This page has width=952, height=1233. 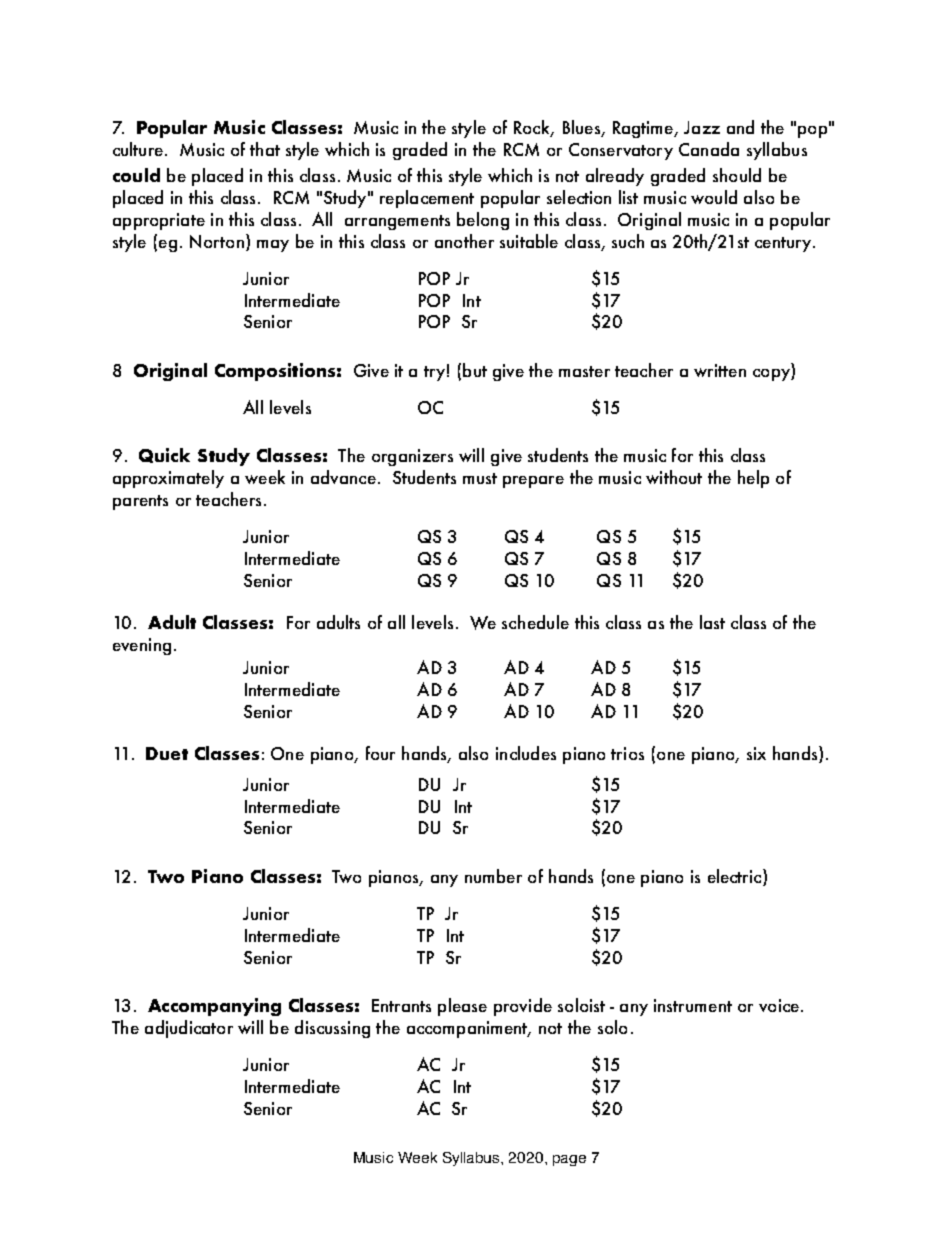 What do you see at coordinates (712, 622) in the page?
I see `last` at bounding box center [712, 622].
